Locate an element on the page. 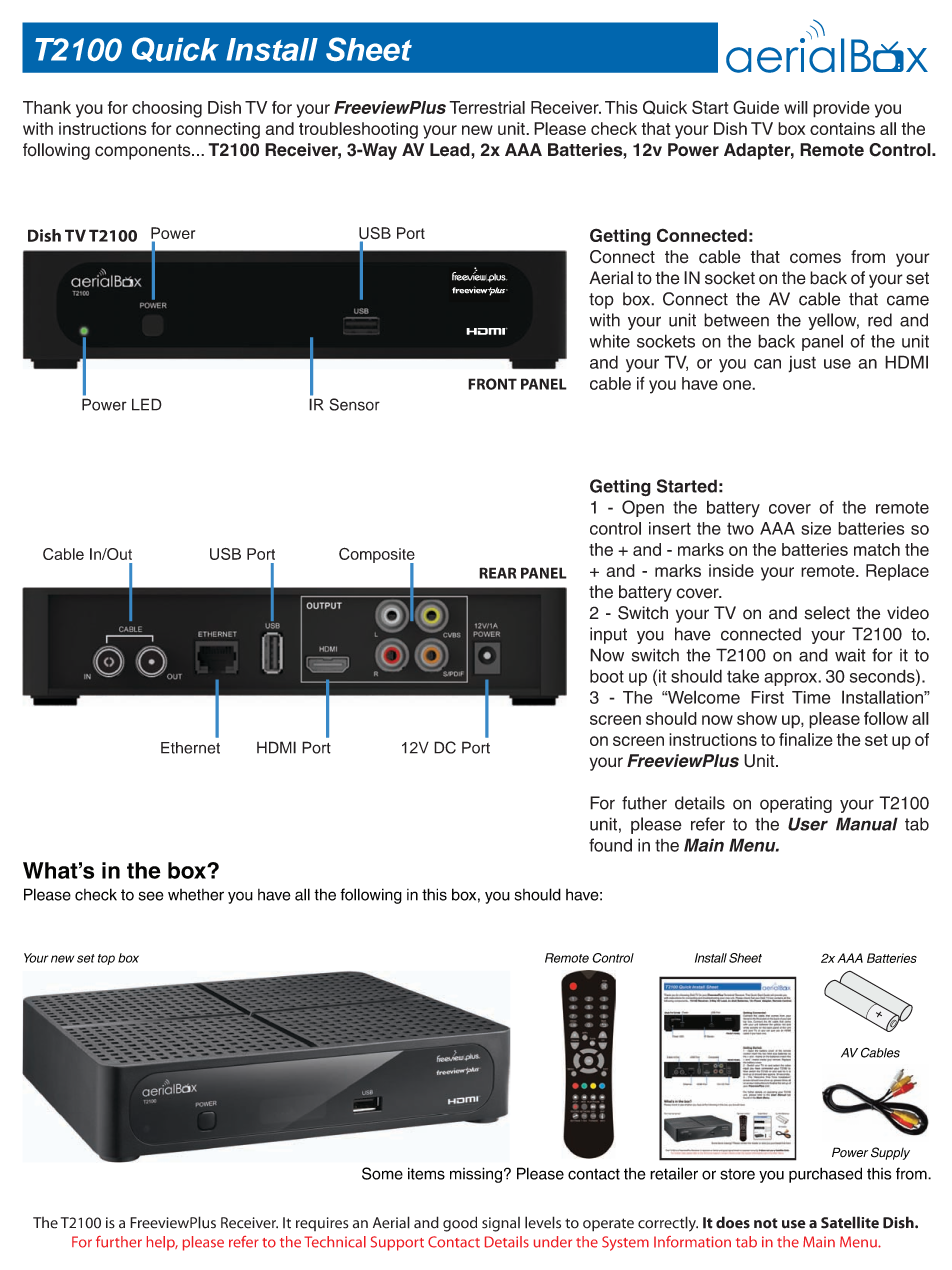 Image resolution: width=952 pixels, height=1270 pixels. contains is located at coordinates (842, 128).
